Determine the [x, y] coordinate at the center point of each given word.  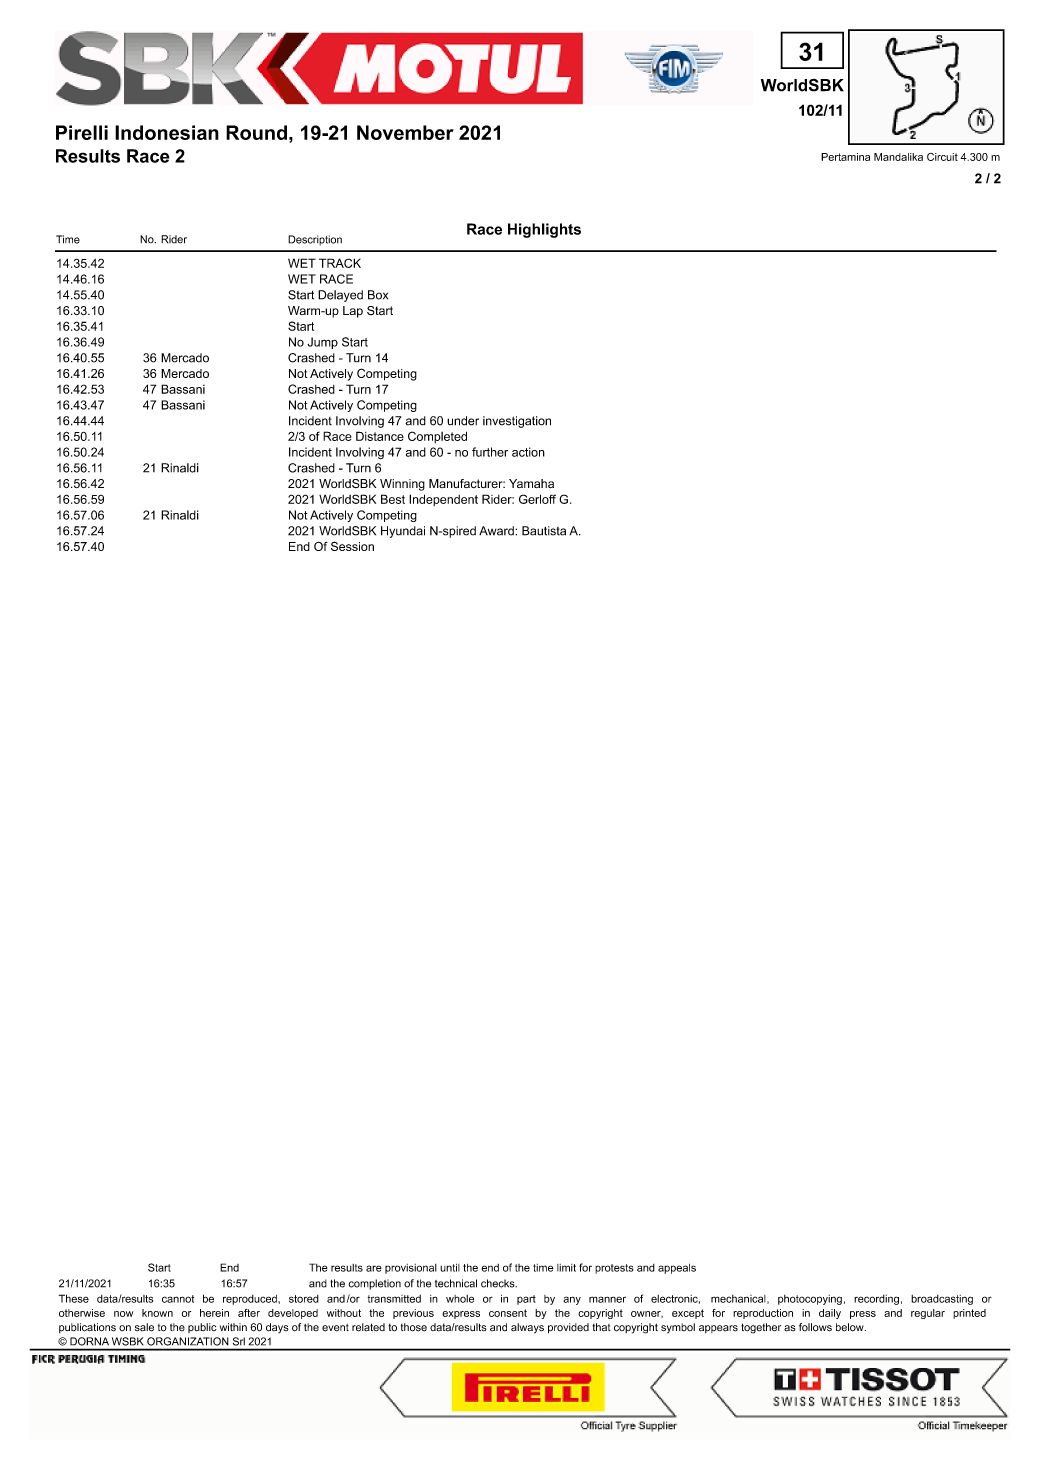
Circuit [942, 157]
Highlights [544, 230]
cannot [178, 1299]
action [528, 452]
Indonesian [167, 132]
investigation [517, 422]
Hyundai [403, 532]
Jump [322, 343]
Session [352, 546]
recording [876, 1300]
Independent [443, 500]
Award [497, 531]
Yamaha [531, 483]
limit [566, 1268]
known [157, 1313]
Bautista [544, 531]
